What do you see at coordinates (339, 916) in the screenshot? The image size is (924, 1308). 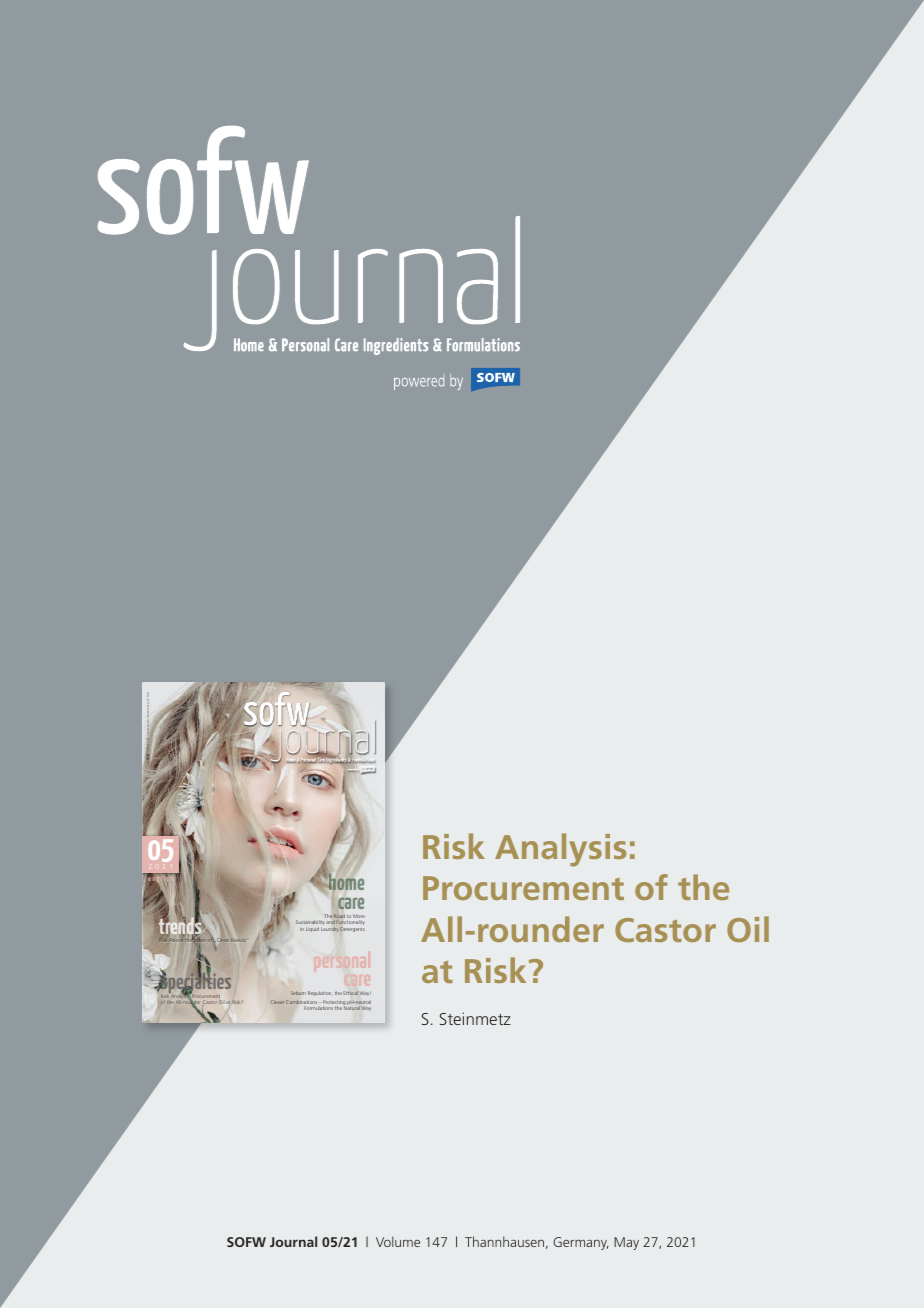 I see `Road` at bounding box center [339, 916].
